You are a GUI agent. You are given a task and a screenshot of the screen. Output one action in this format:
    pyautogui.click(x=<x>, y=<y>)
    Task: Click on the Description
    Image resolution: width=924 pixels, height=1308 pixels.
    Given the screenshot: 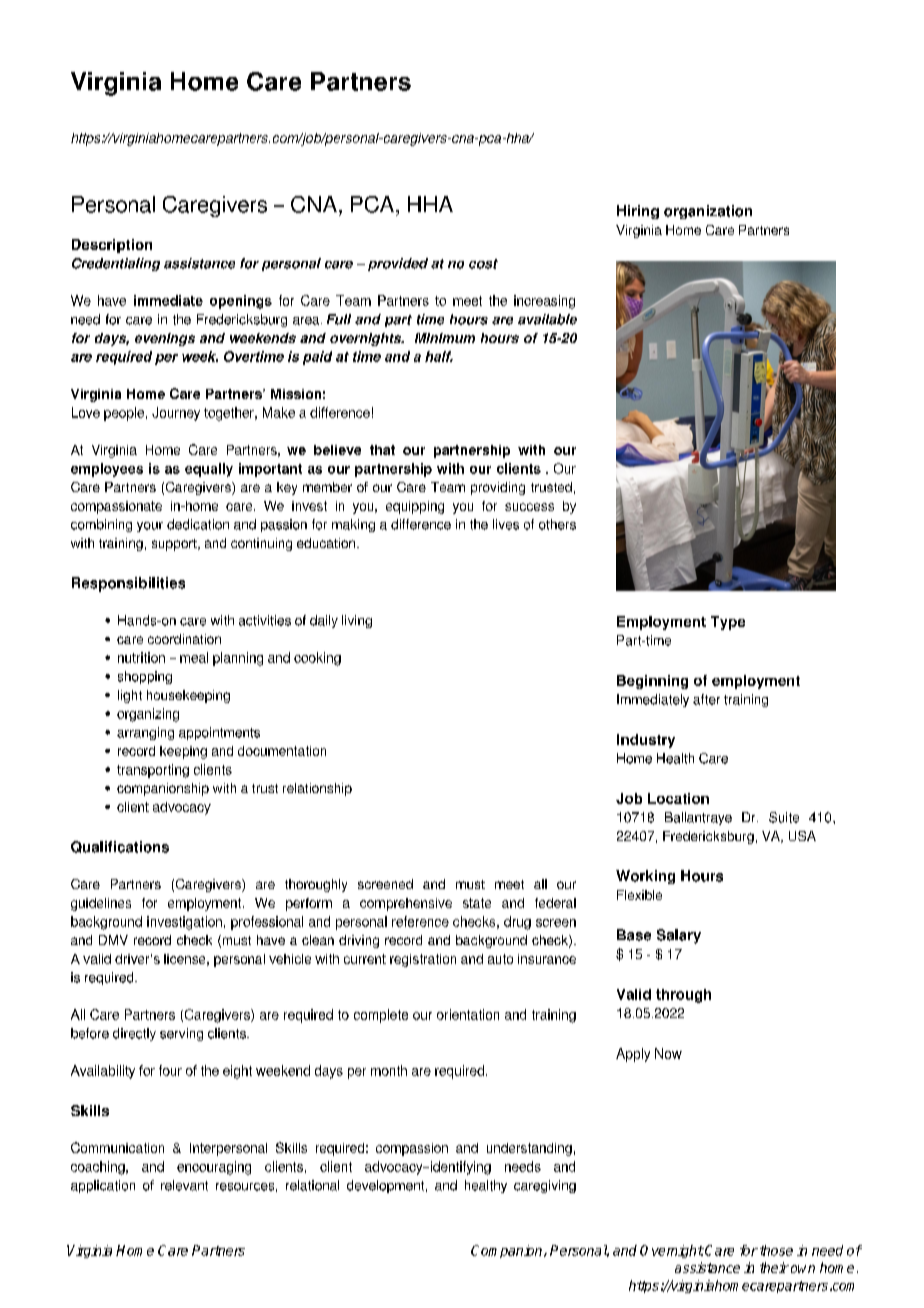 What is the action you would take?
    pyautogui.click(x=112, y=246)
